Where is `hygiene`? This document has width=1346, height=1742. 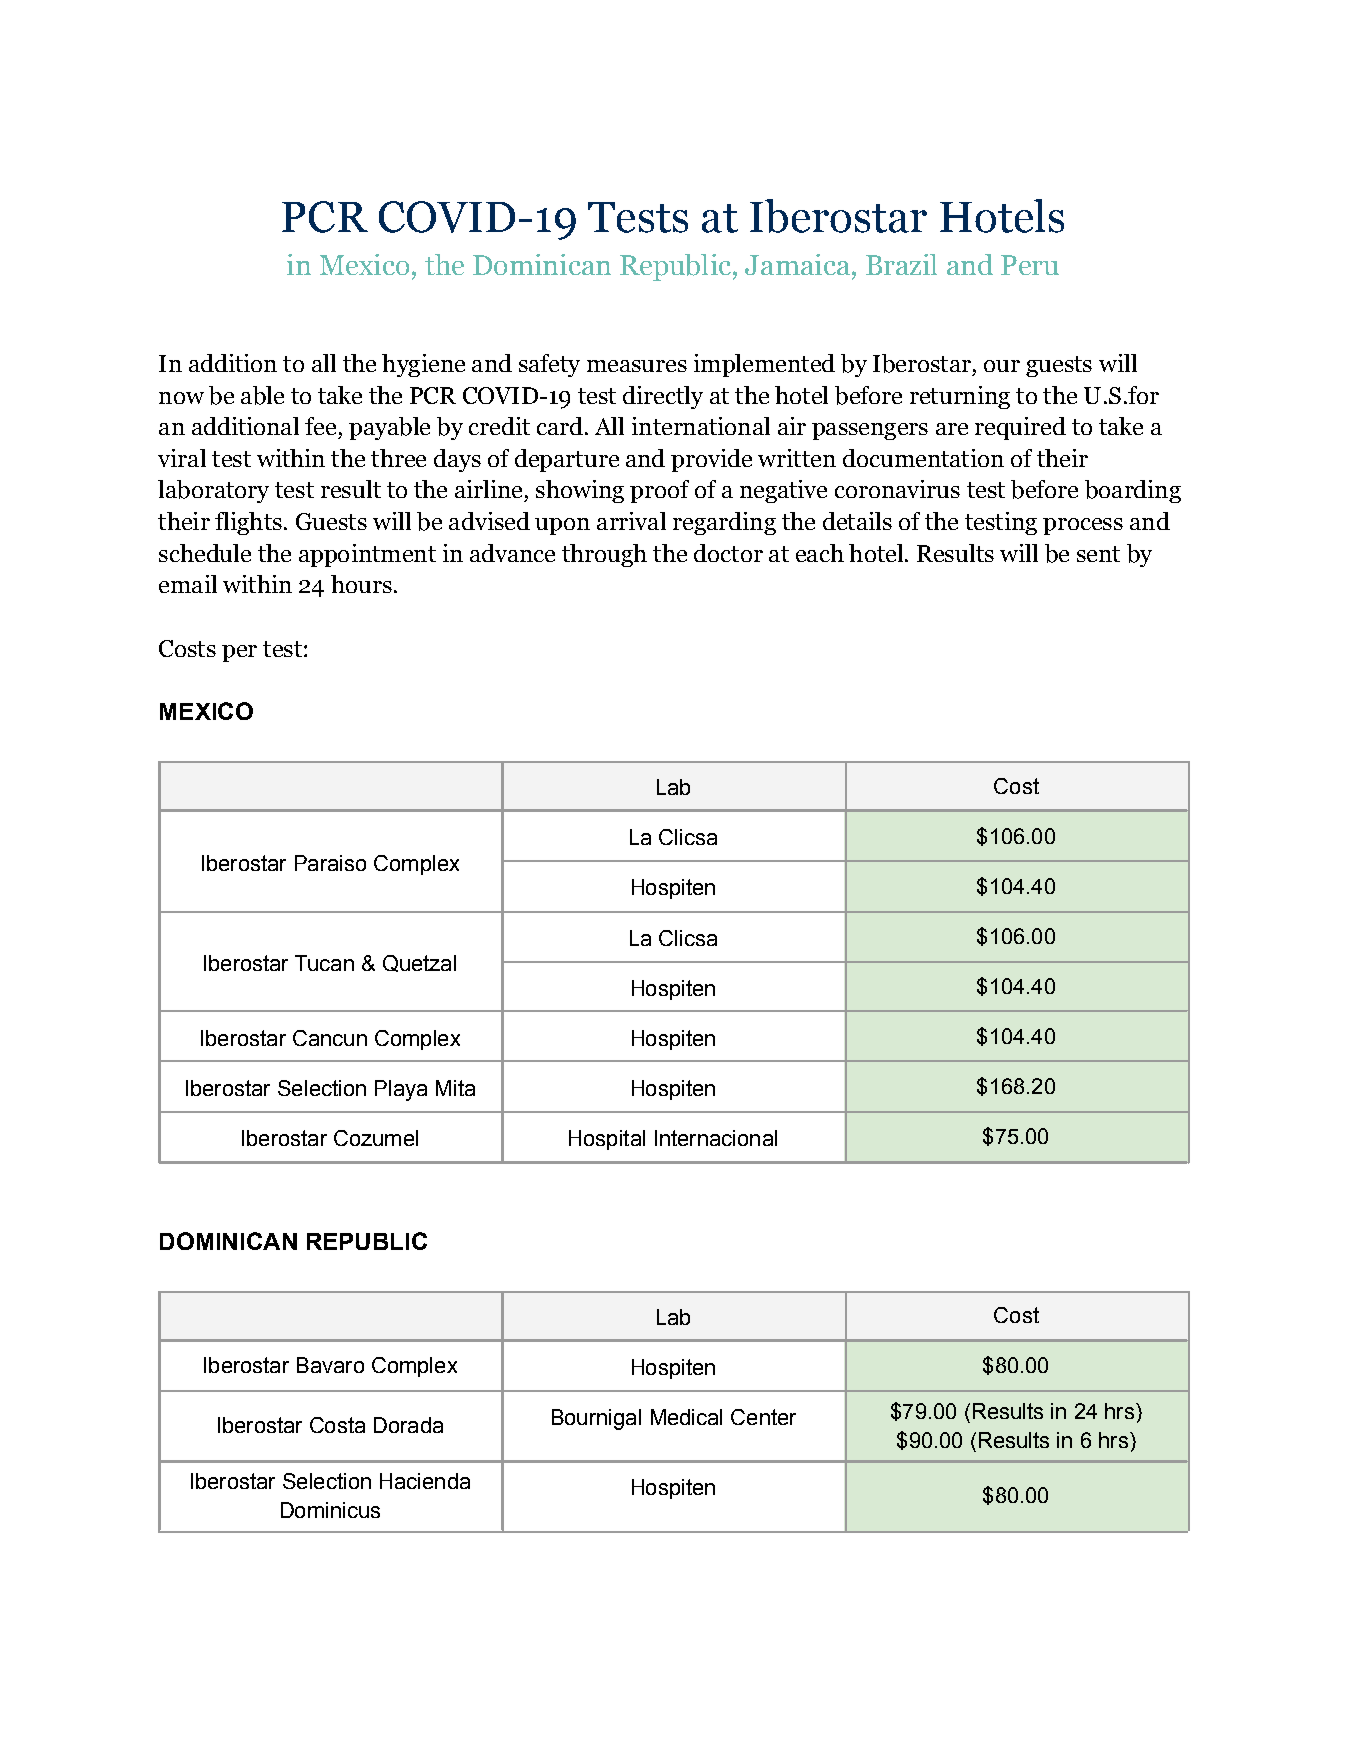
hygiene is located at coordinates (423, 365).
